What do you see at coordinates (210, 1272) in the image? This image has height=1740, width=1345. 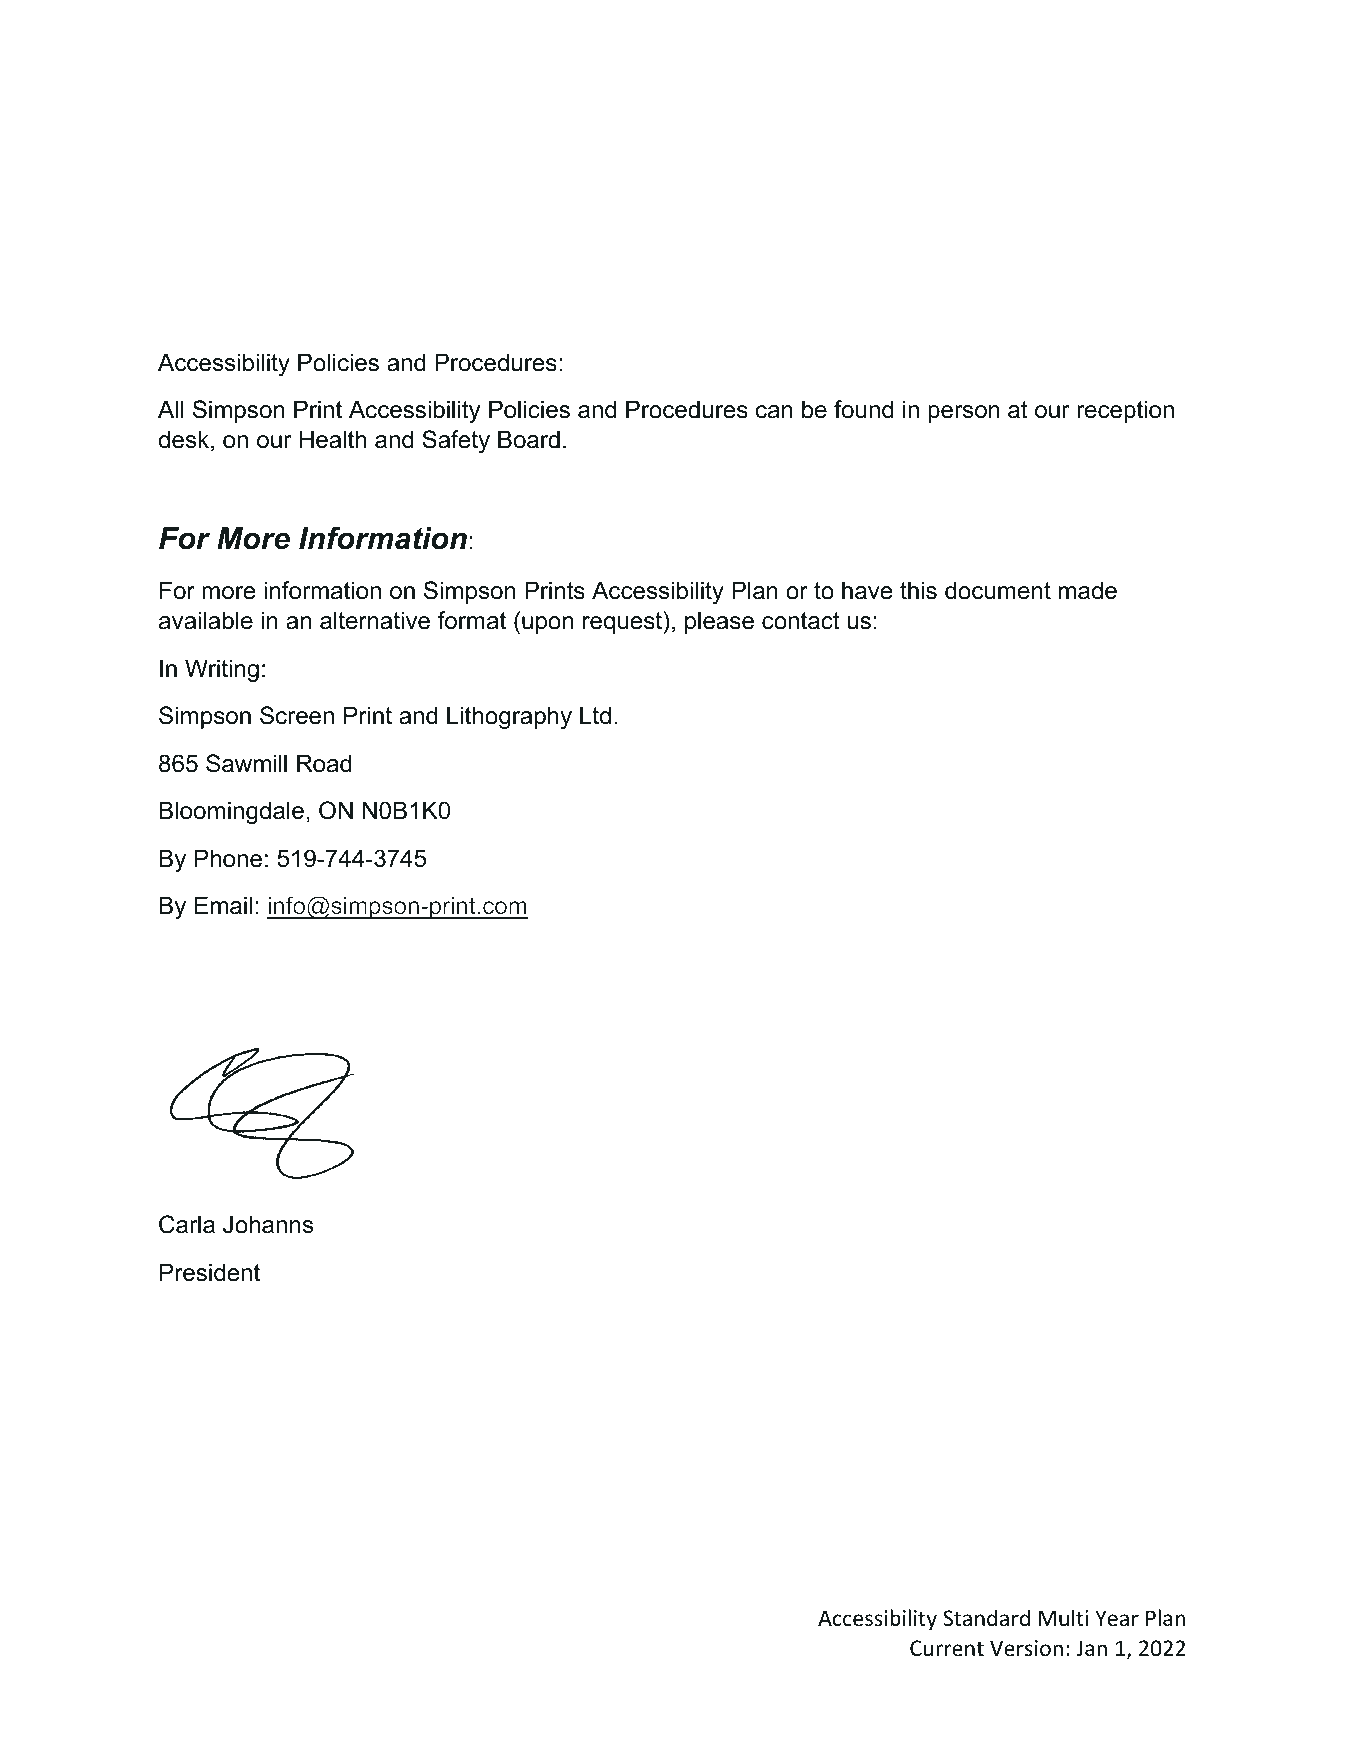 I see `President` at bounding box center [210, 1272].
